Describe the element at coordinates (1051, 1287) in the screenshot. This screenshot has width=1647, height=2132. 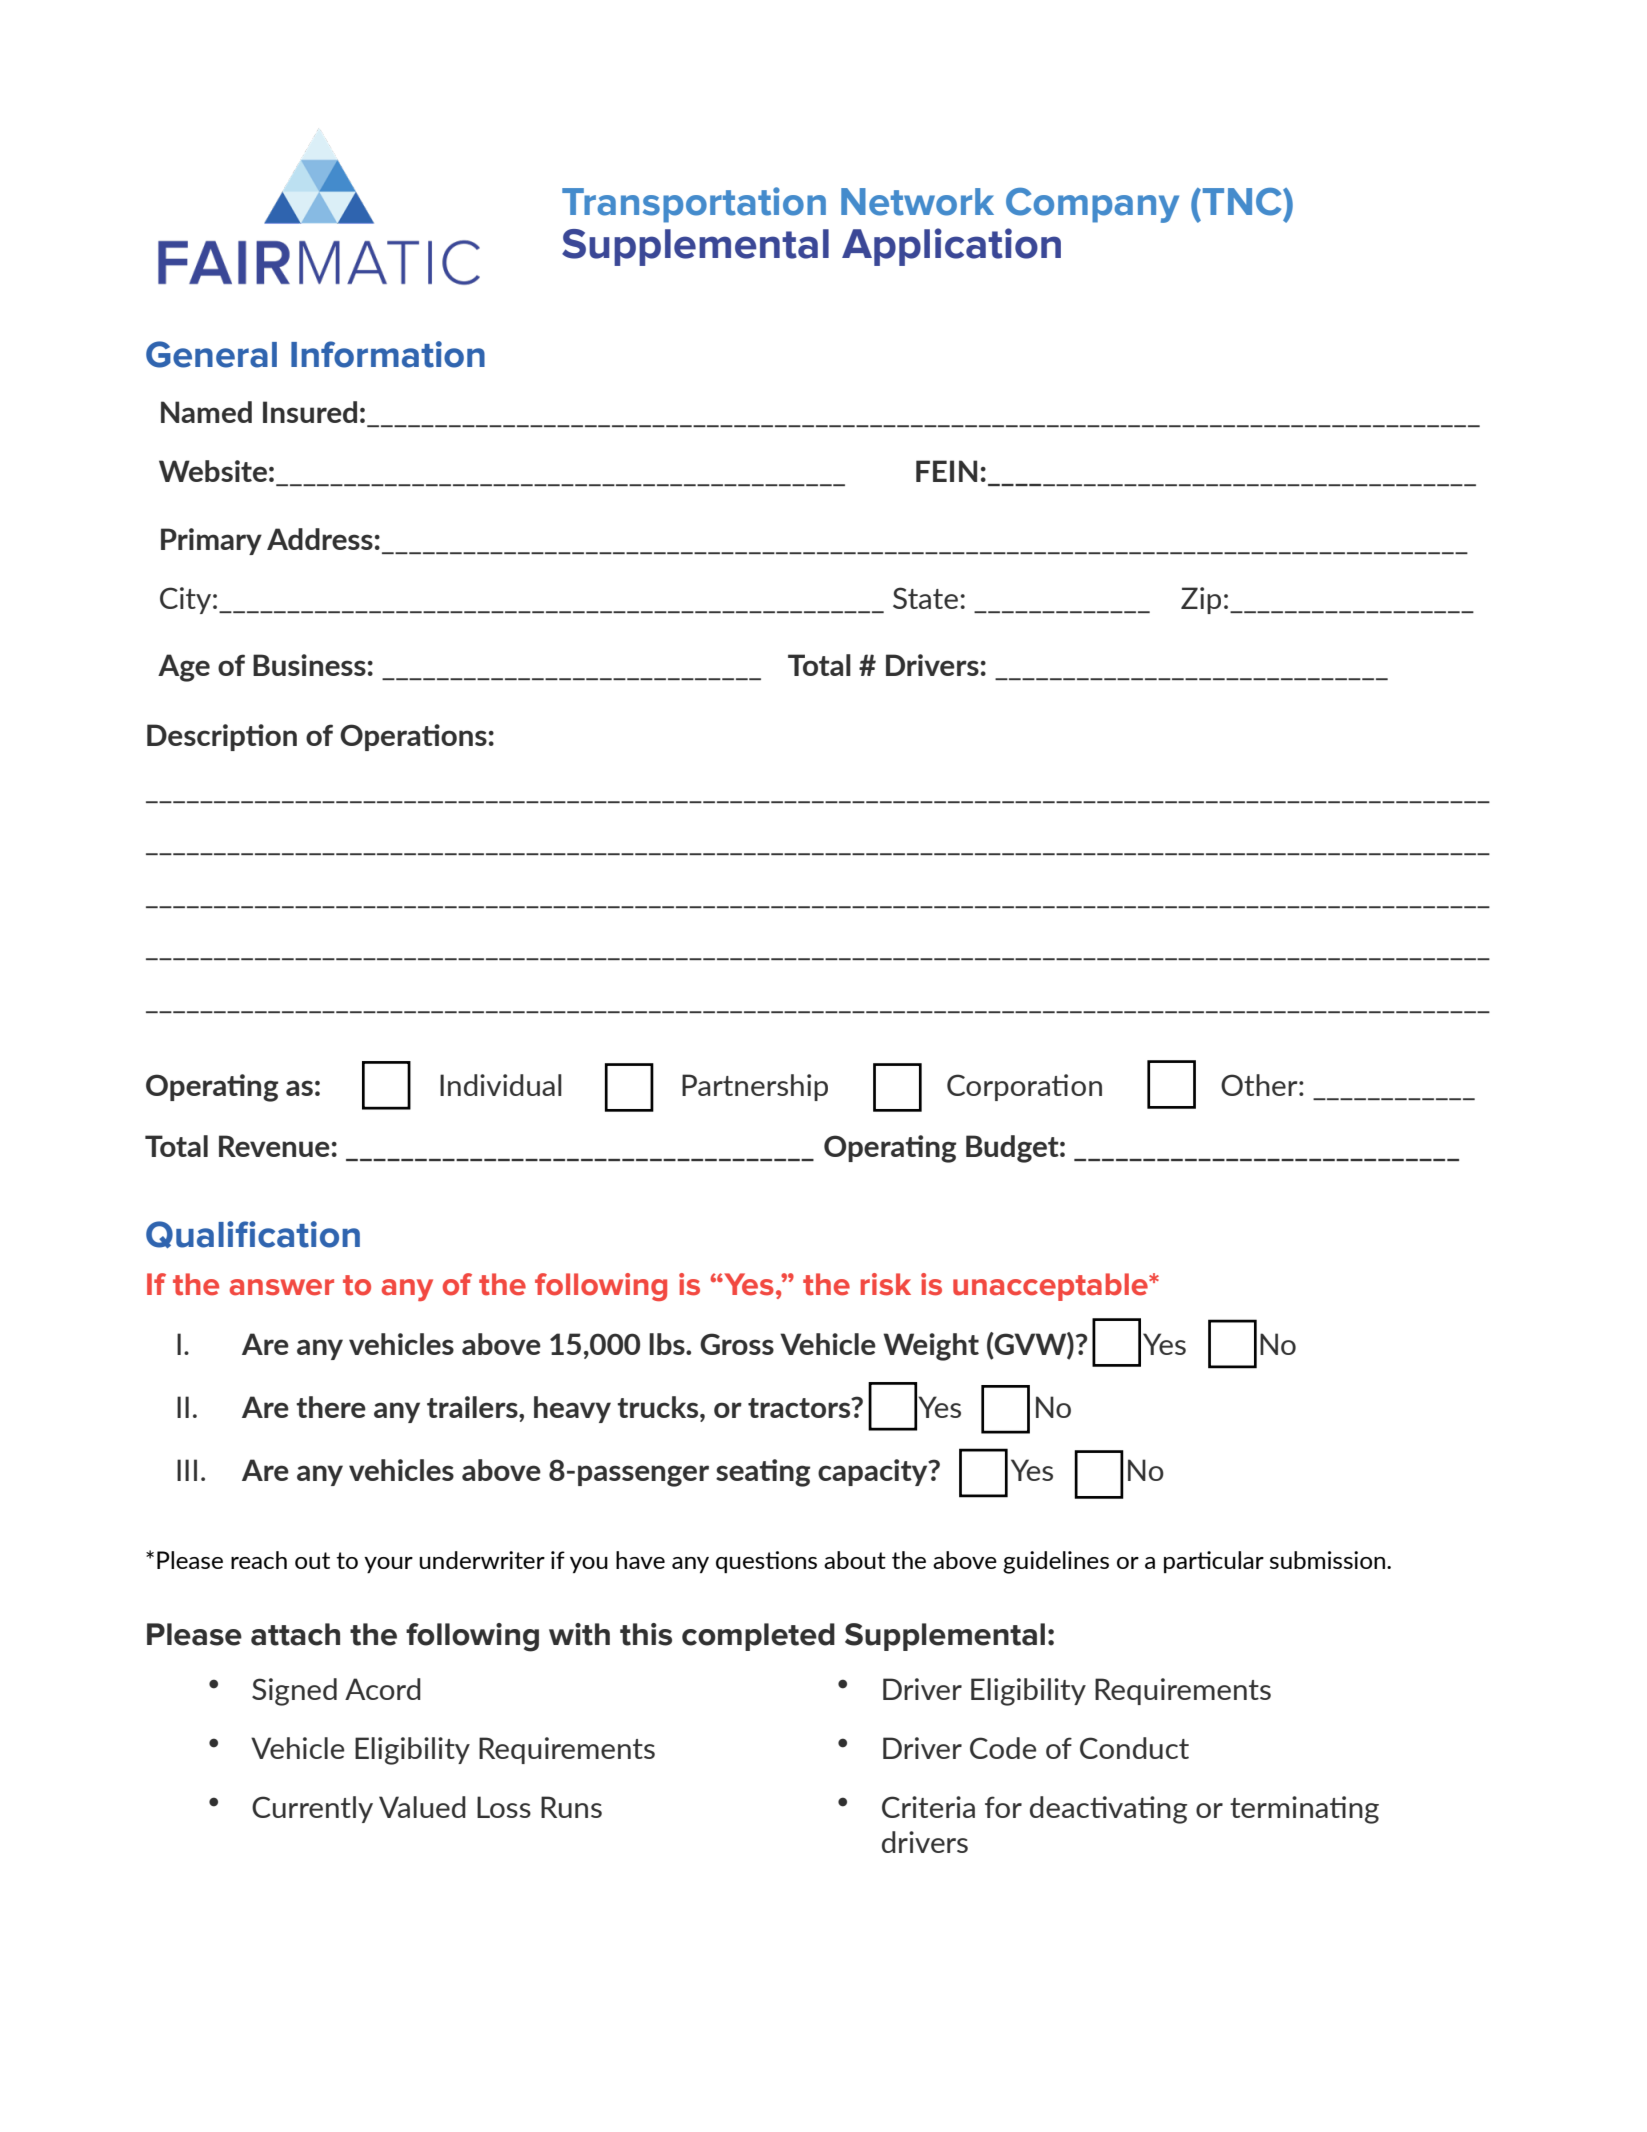
I see `unacceptable` at that location.
